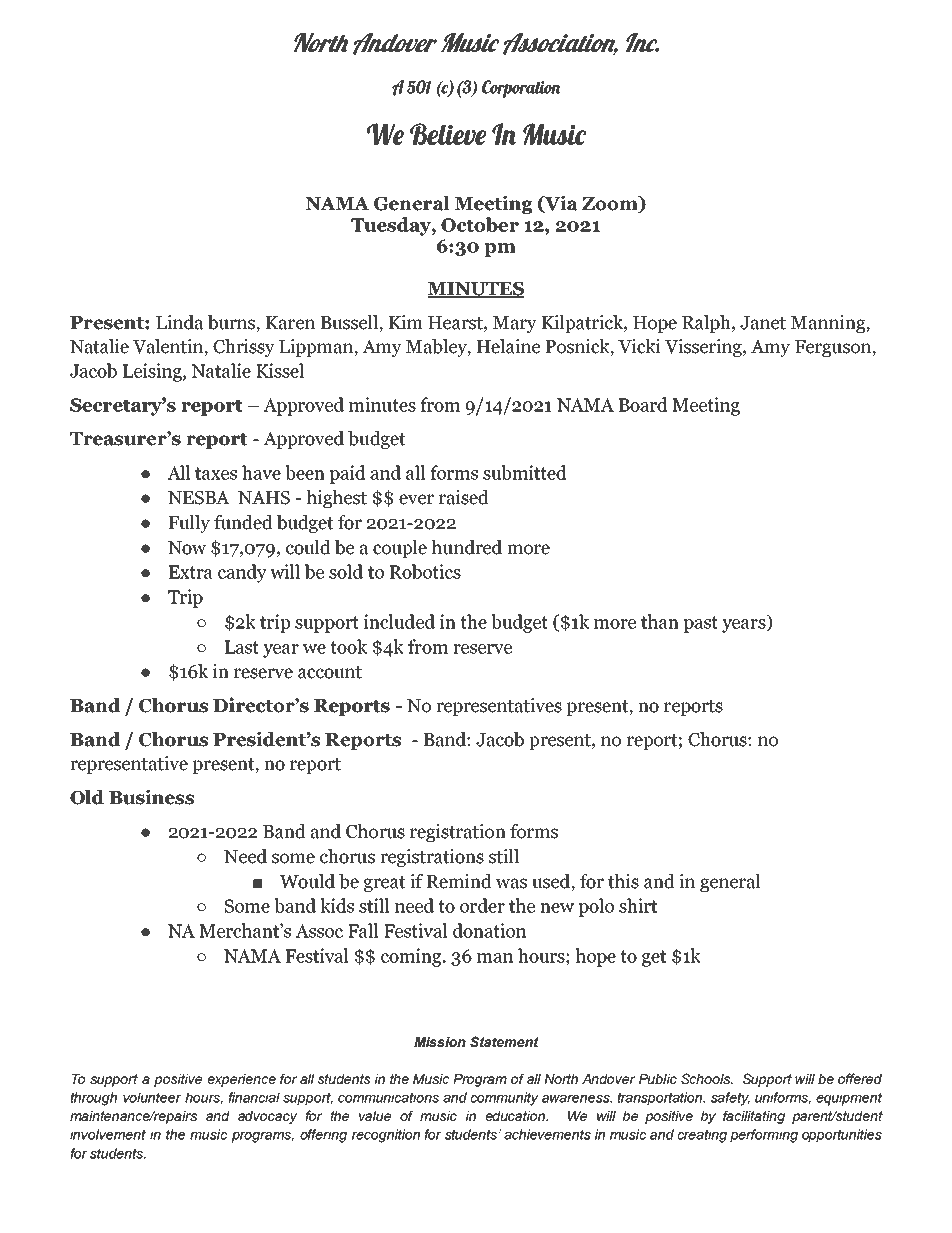 This image has width=952, height=1233. Describe the element at coordinates (448, 134) in the image. I see `Believe` at that location.
